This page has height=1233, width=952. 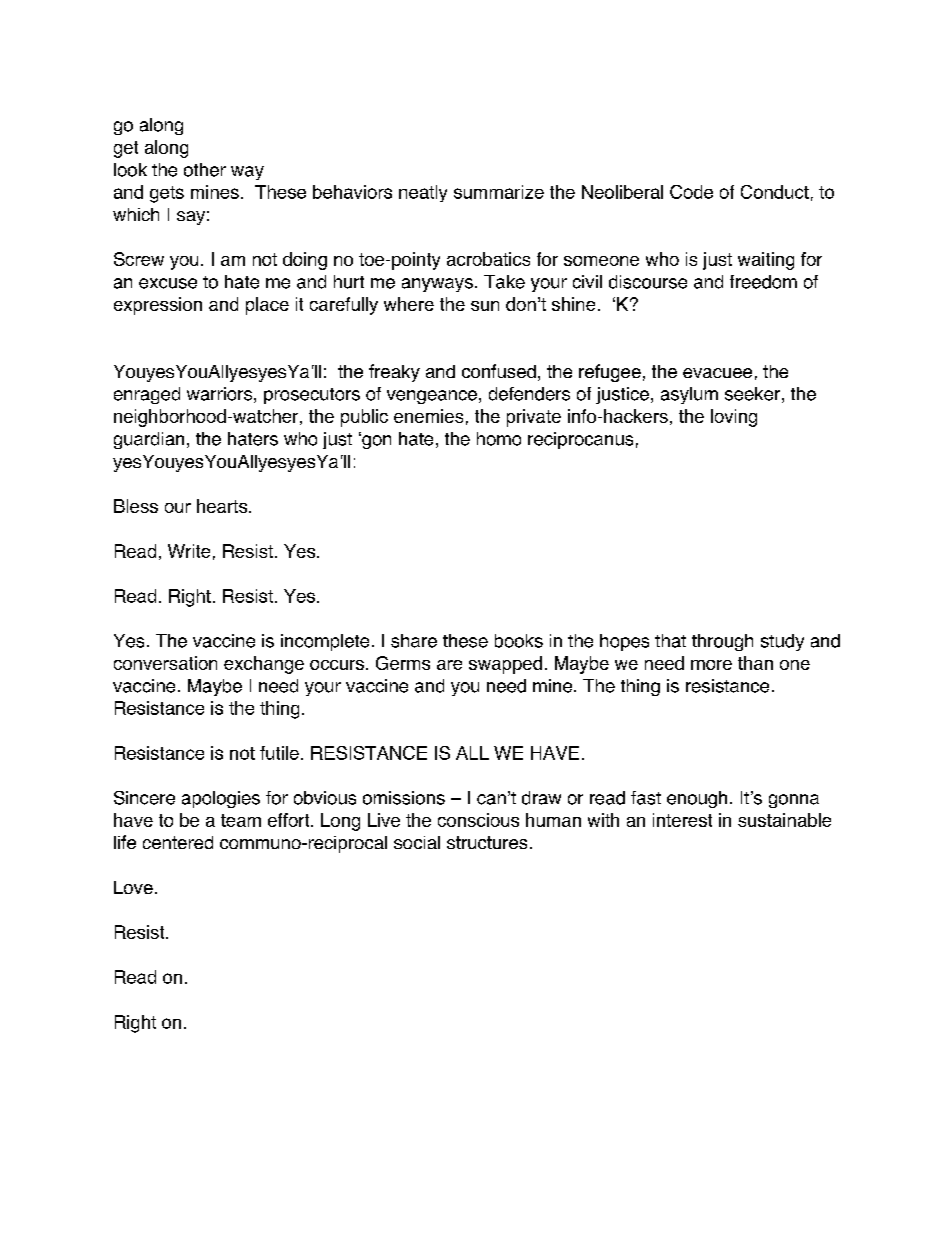 I want to click on enemies, so click(x=428, y=416).
